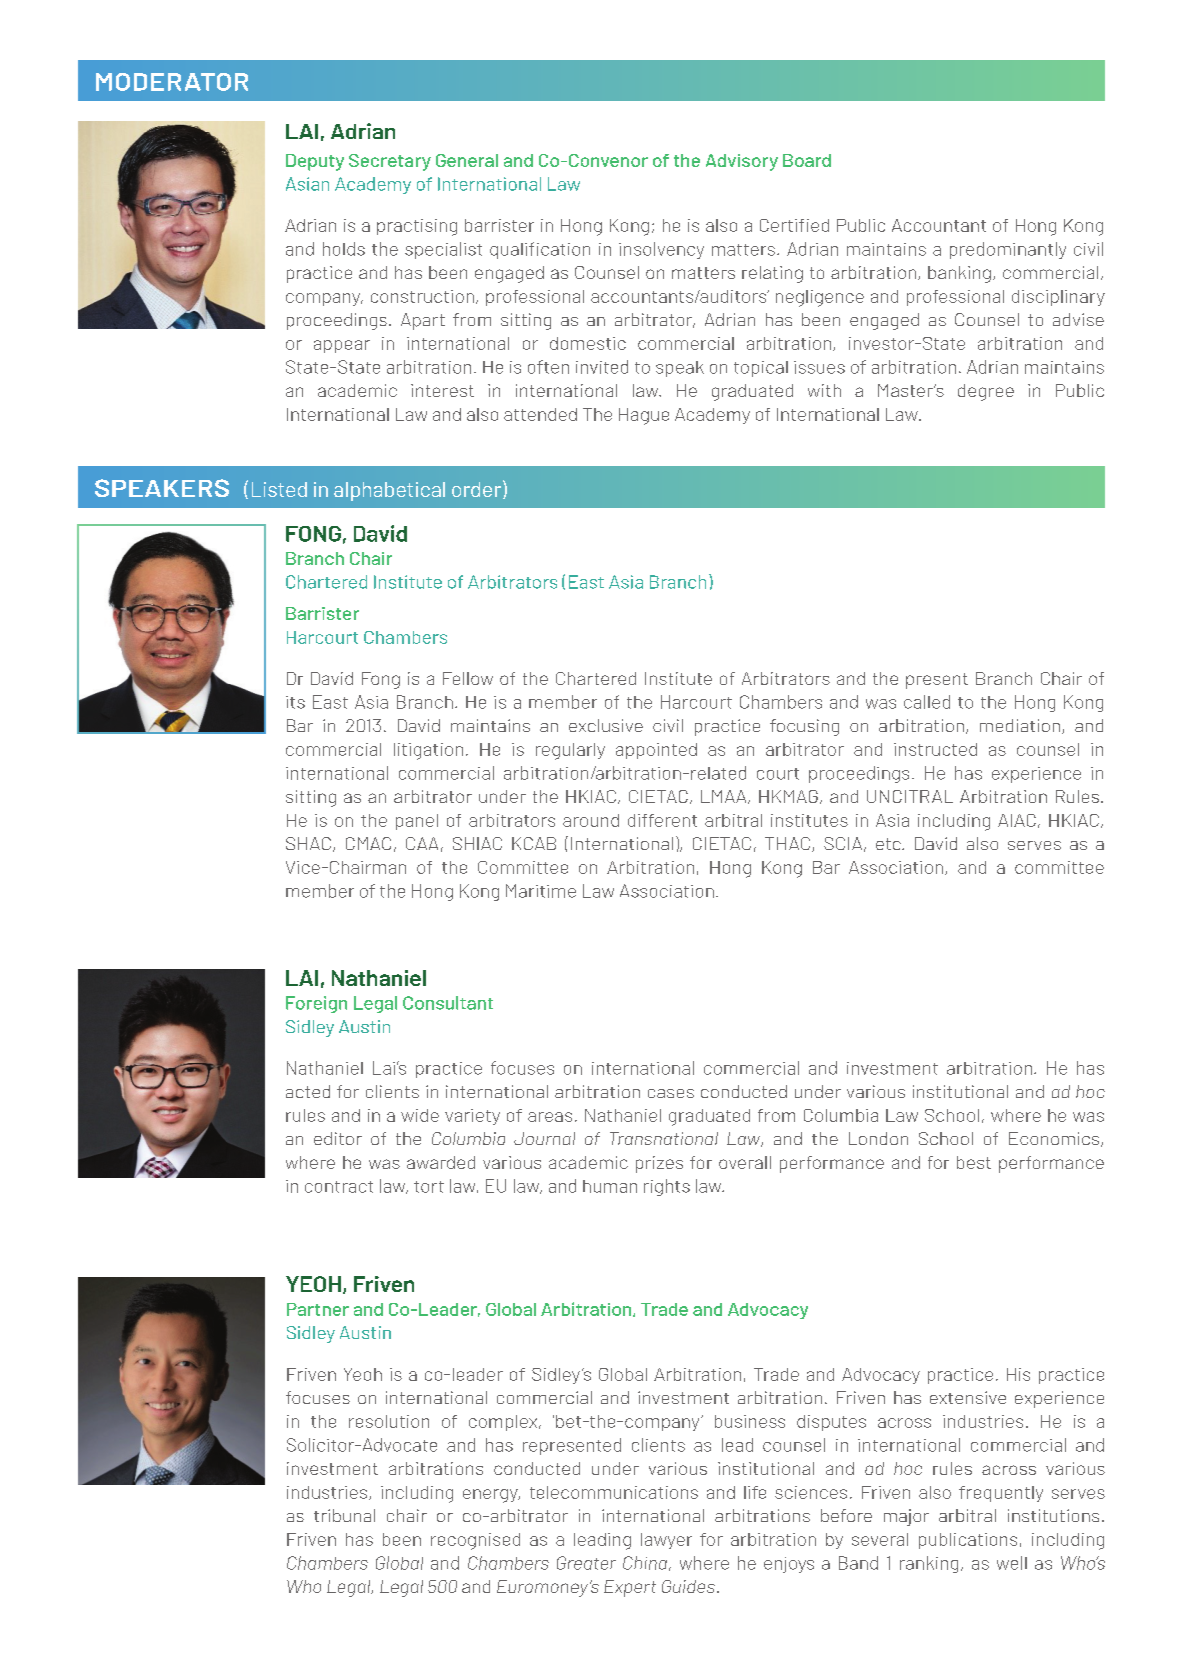 The width and height of the screenshot is (1193, 1672). Describe the element at coordinates (315, 162) in the screenshot. I see `Deputy` at that location.
